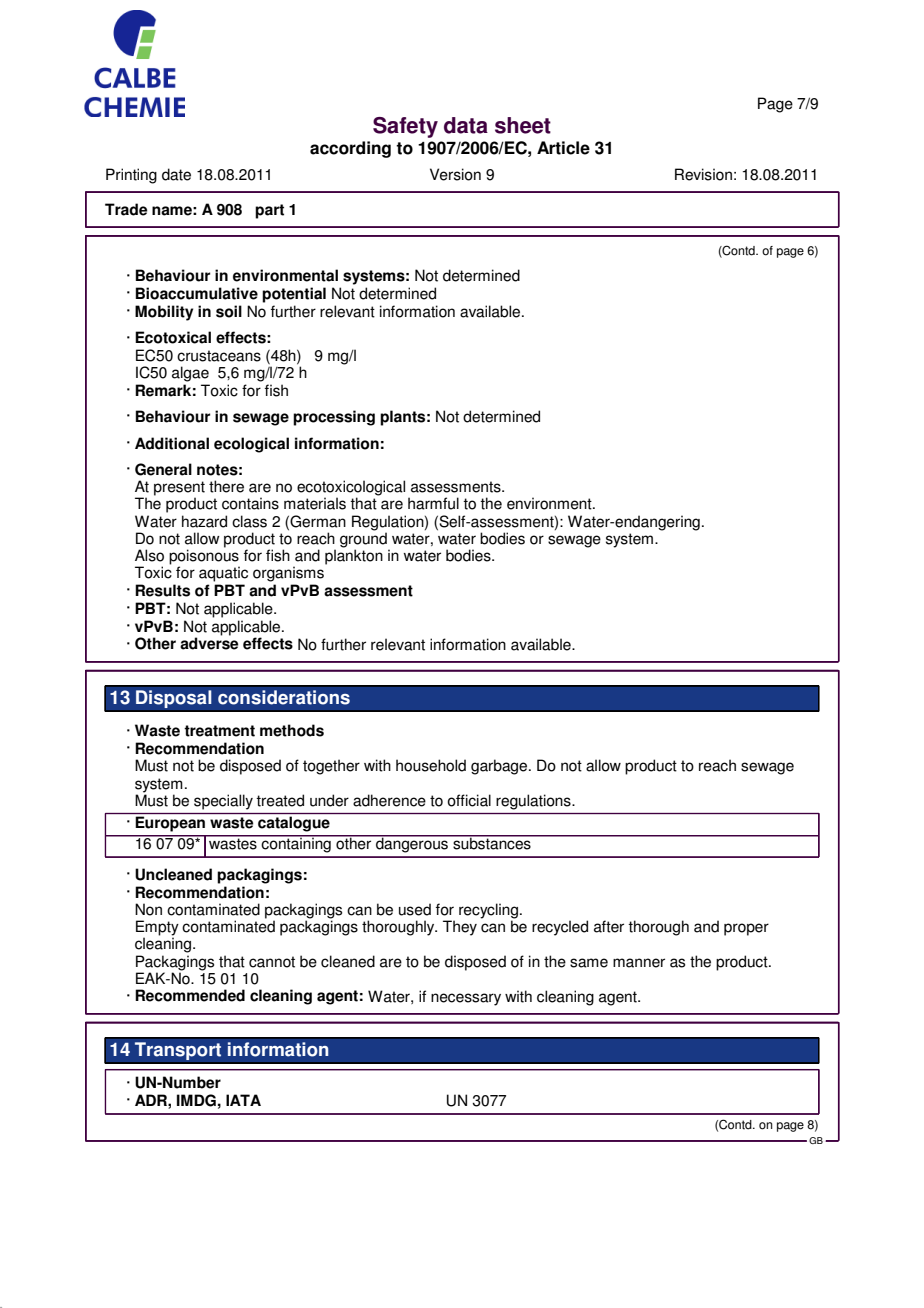 The height and width of the image is (1308, 924). I want to click on Revision, so click(703, 174).
